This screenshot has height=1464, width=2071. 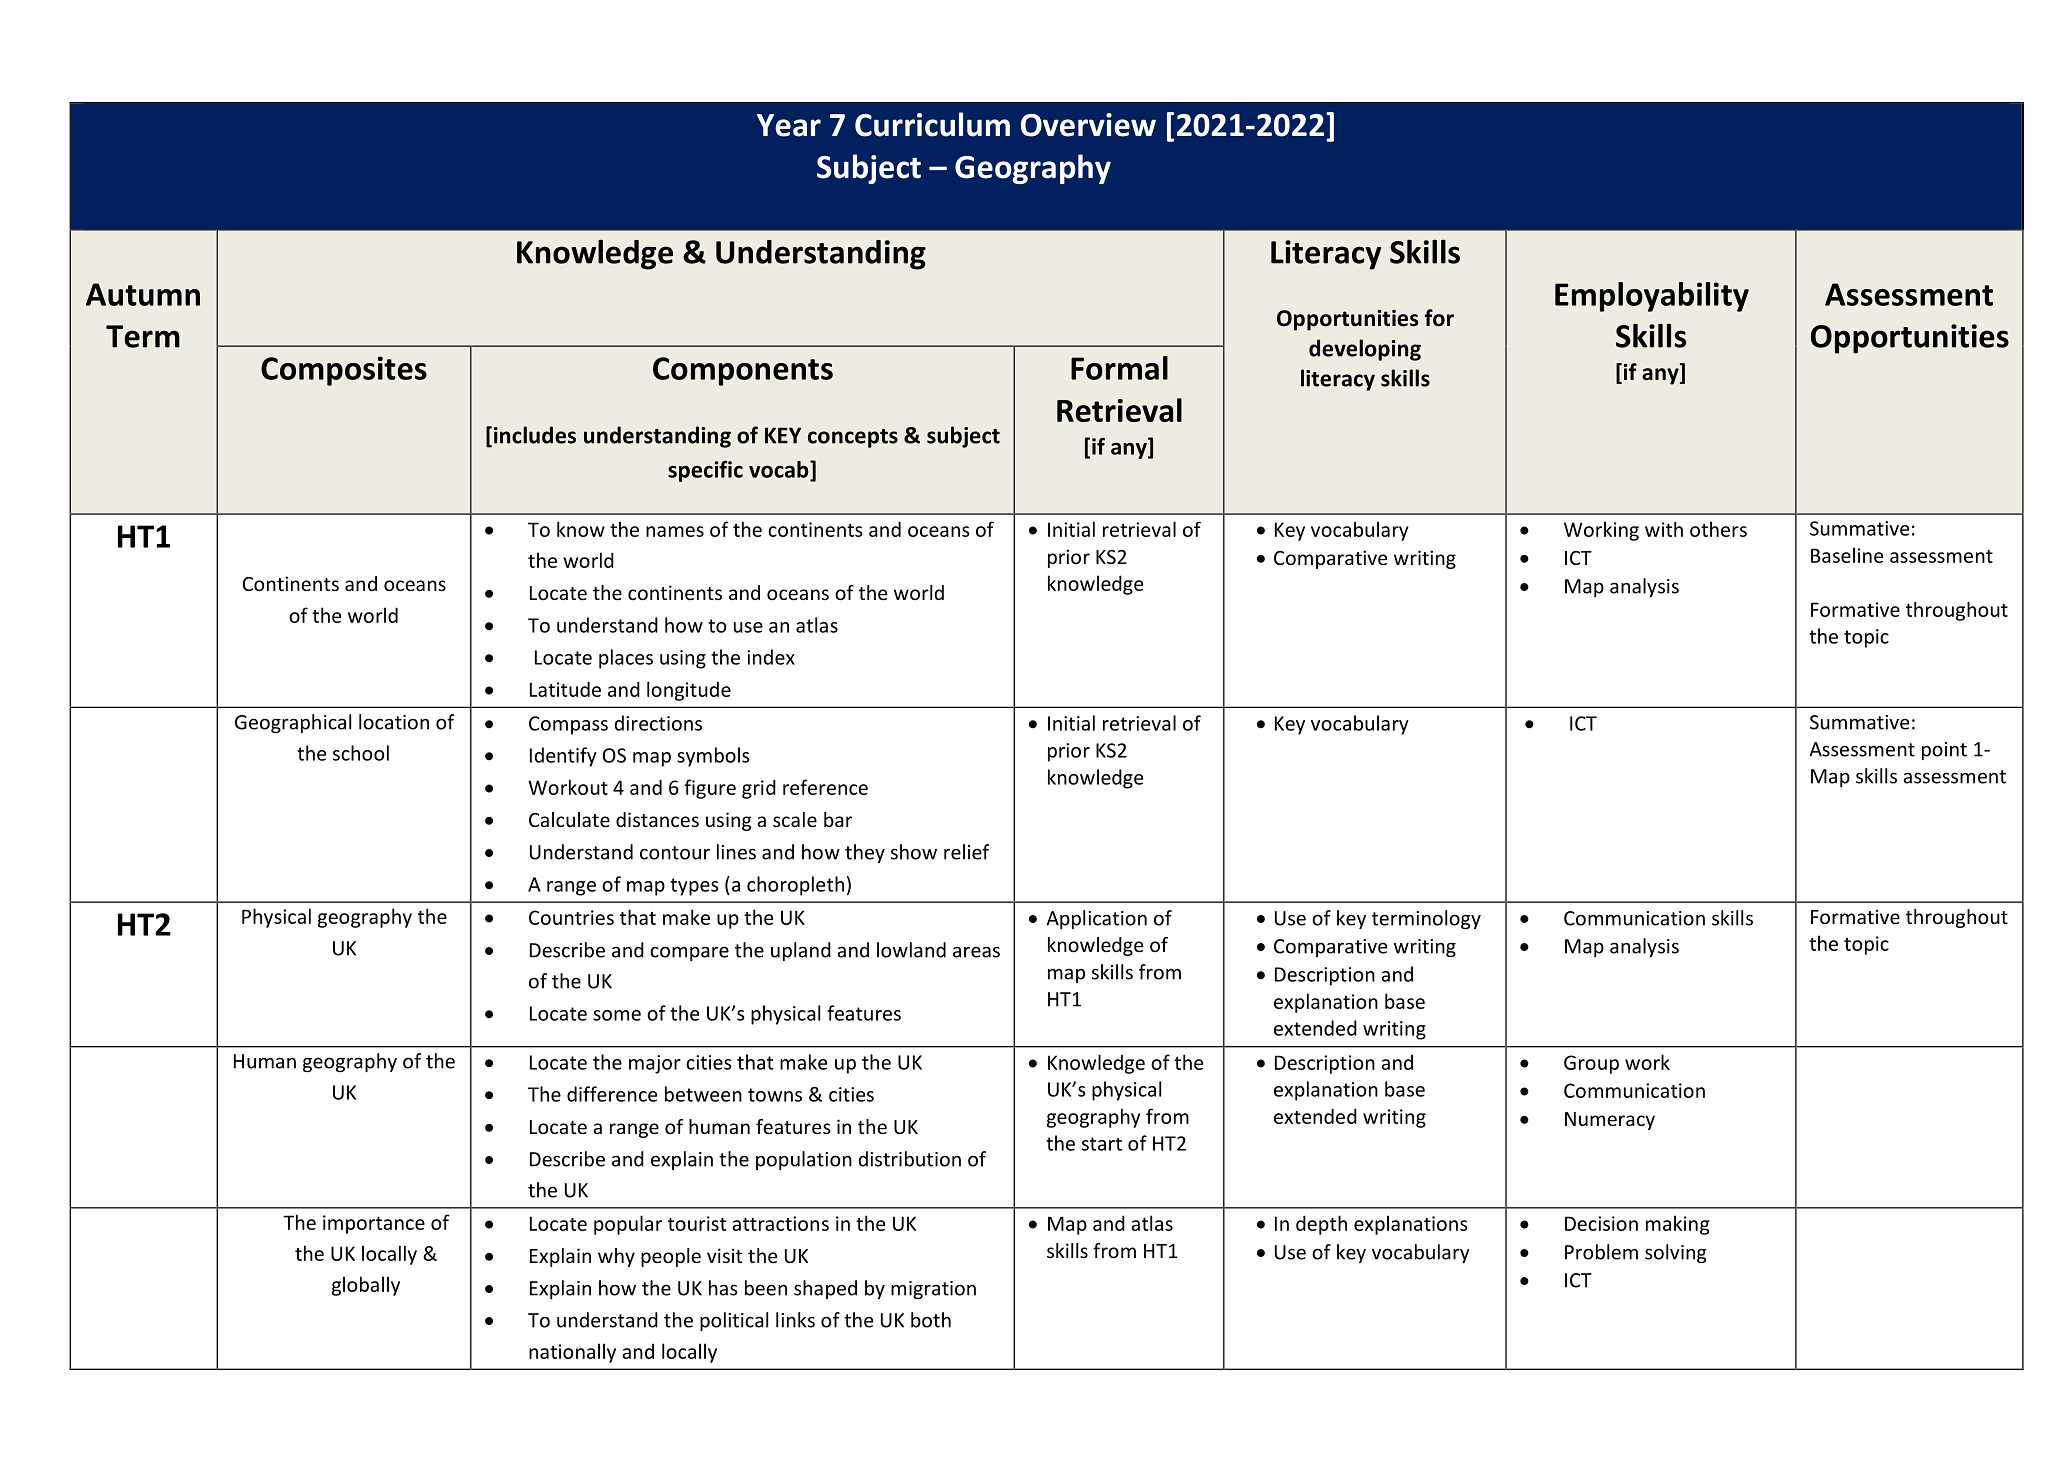 I want to click on both, so click(x=931, y=1320).
